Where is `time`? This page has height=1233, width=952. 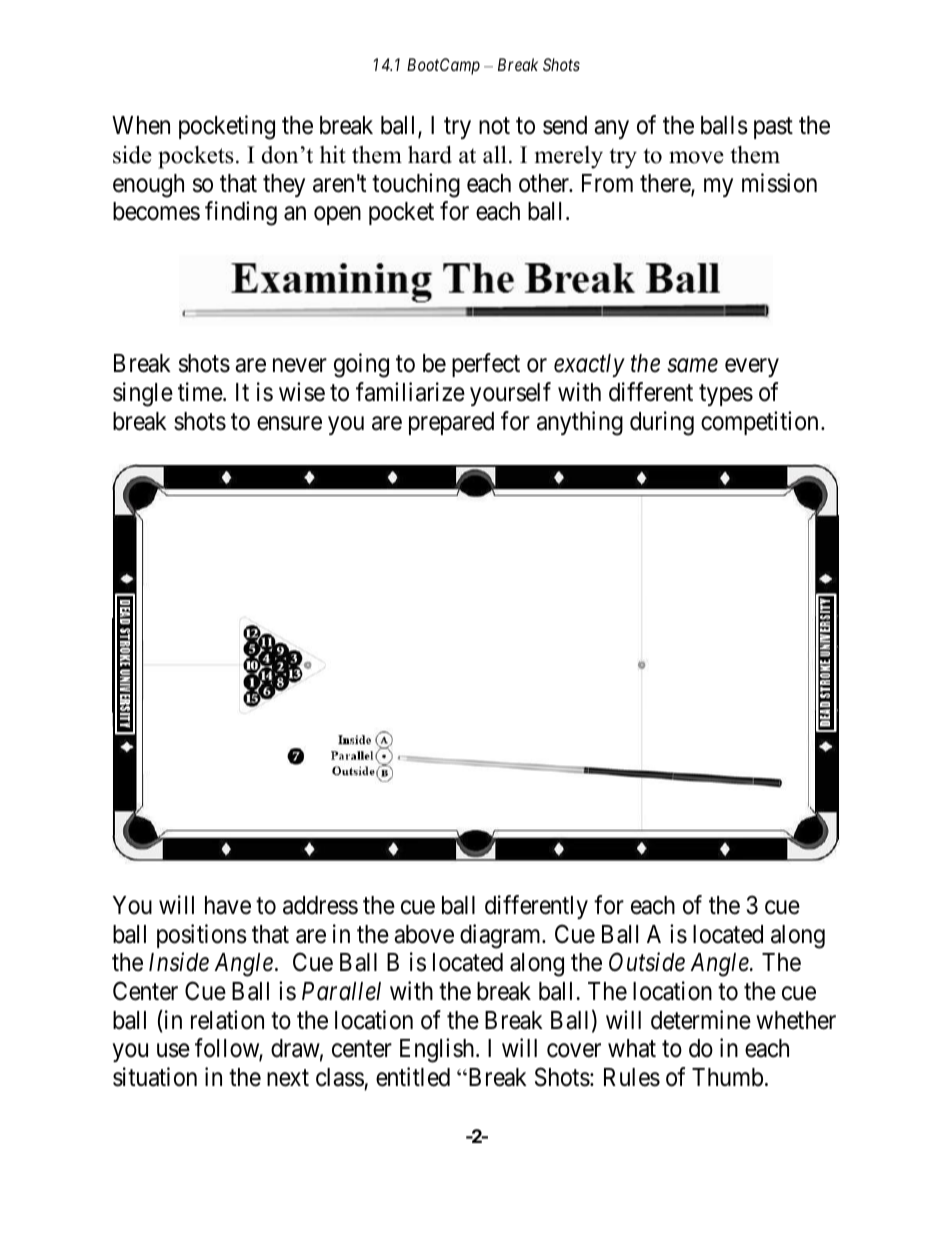 time is located at coordinates (201, 392).
